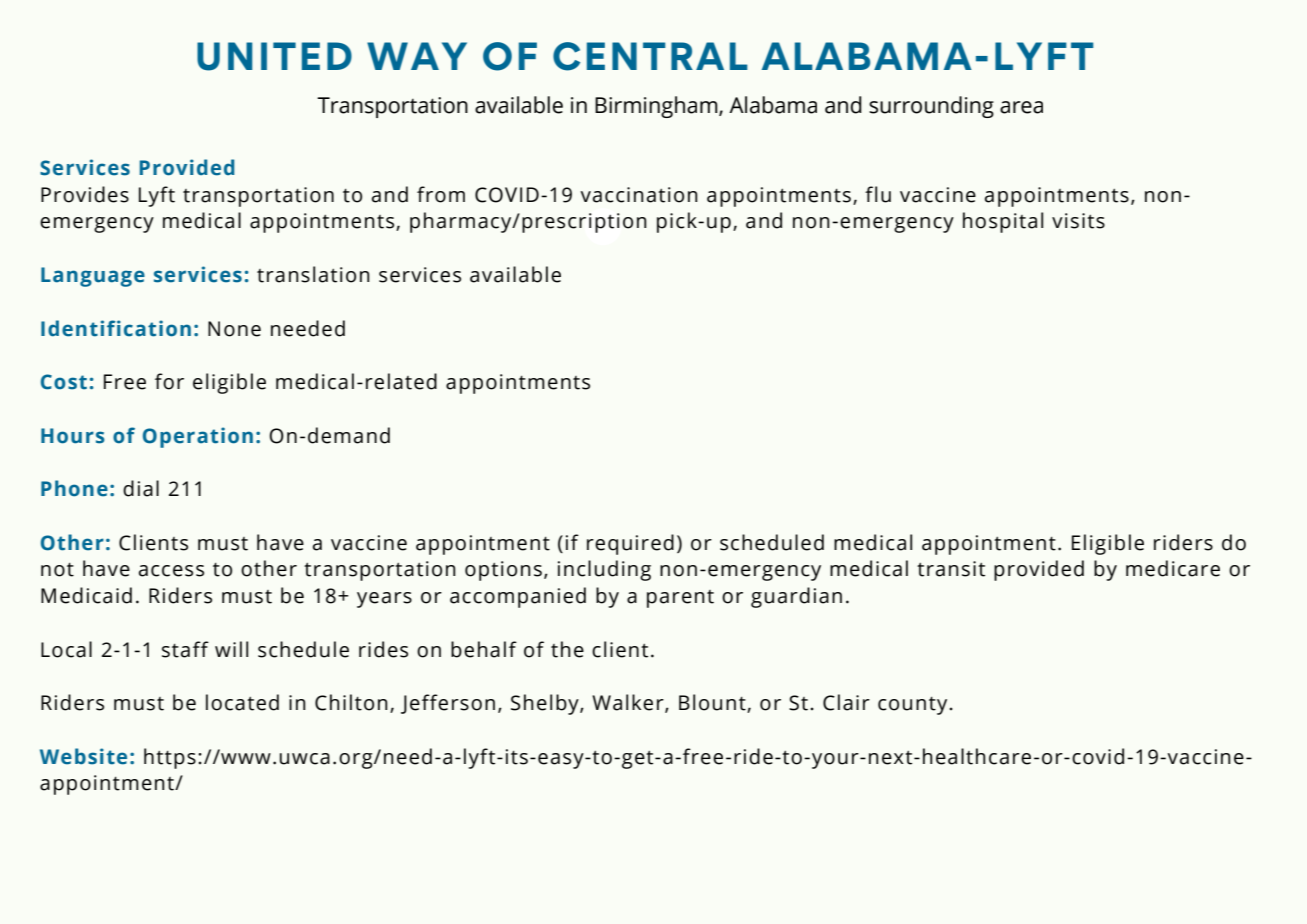 Image resolution: width=1307 pixels, height=924 pixels. What do you see at coordinates (313, 274) in the screenshot?
I see `translation` at bounding box center [313, 274].
